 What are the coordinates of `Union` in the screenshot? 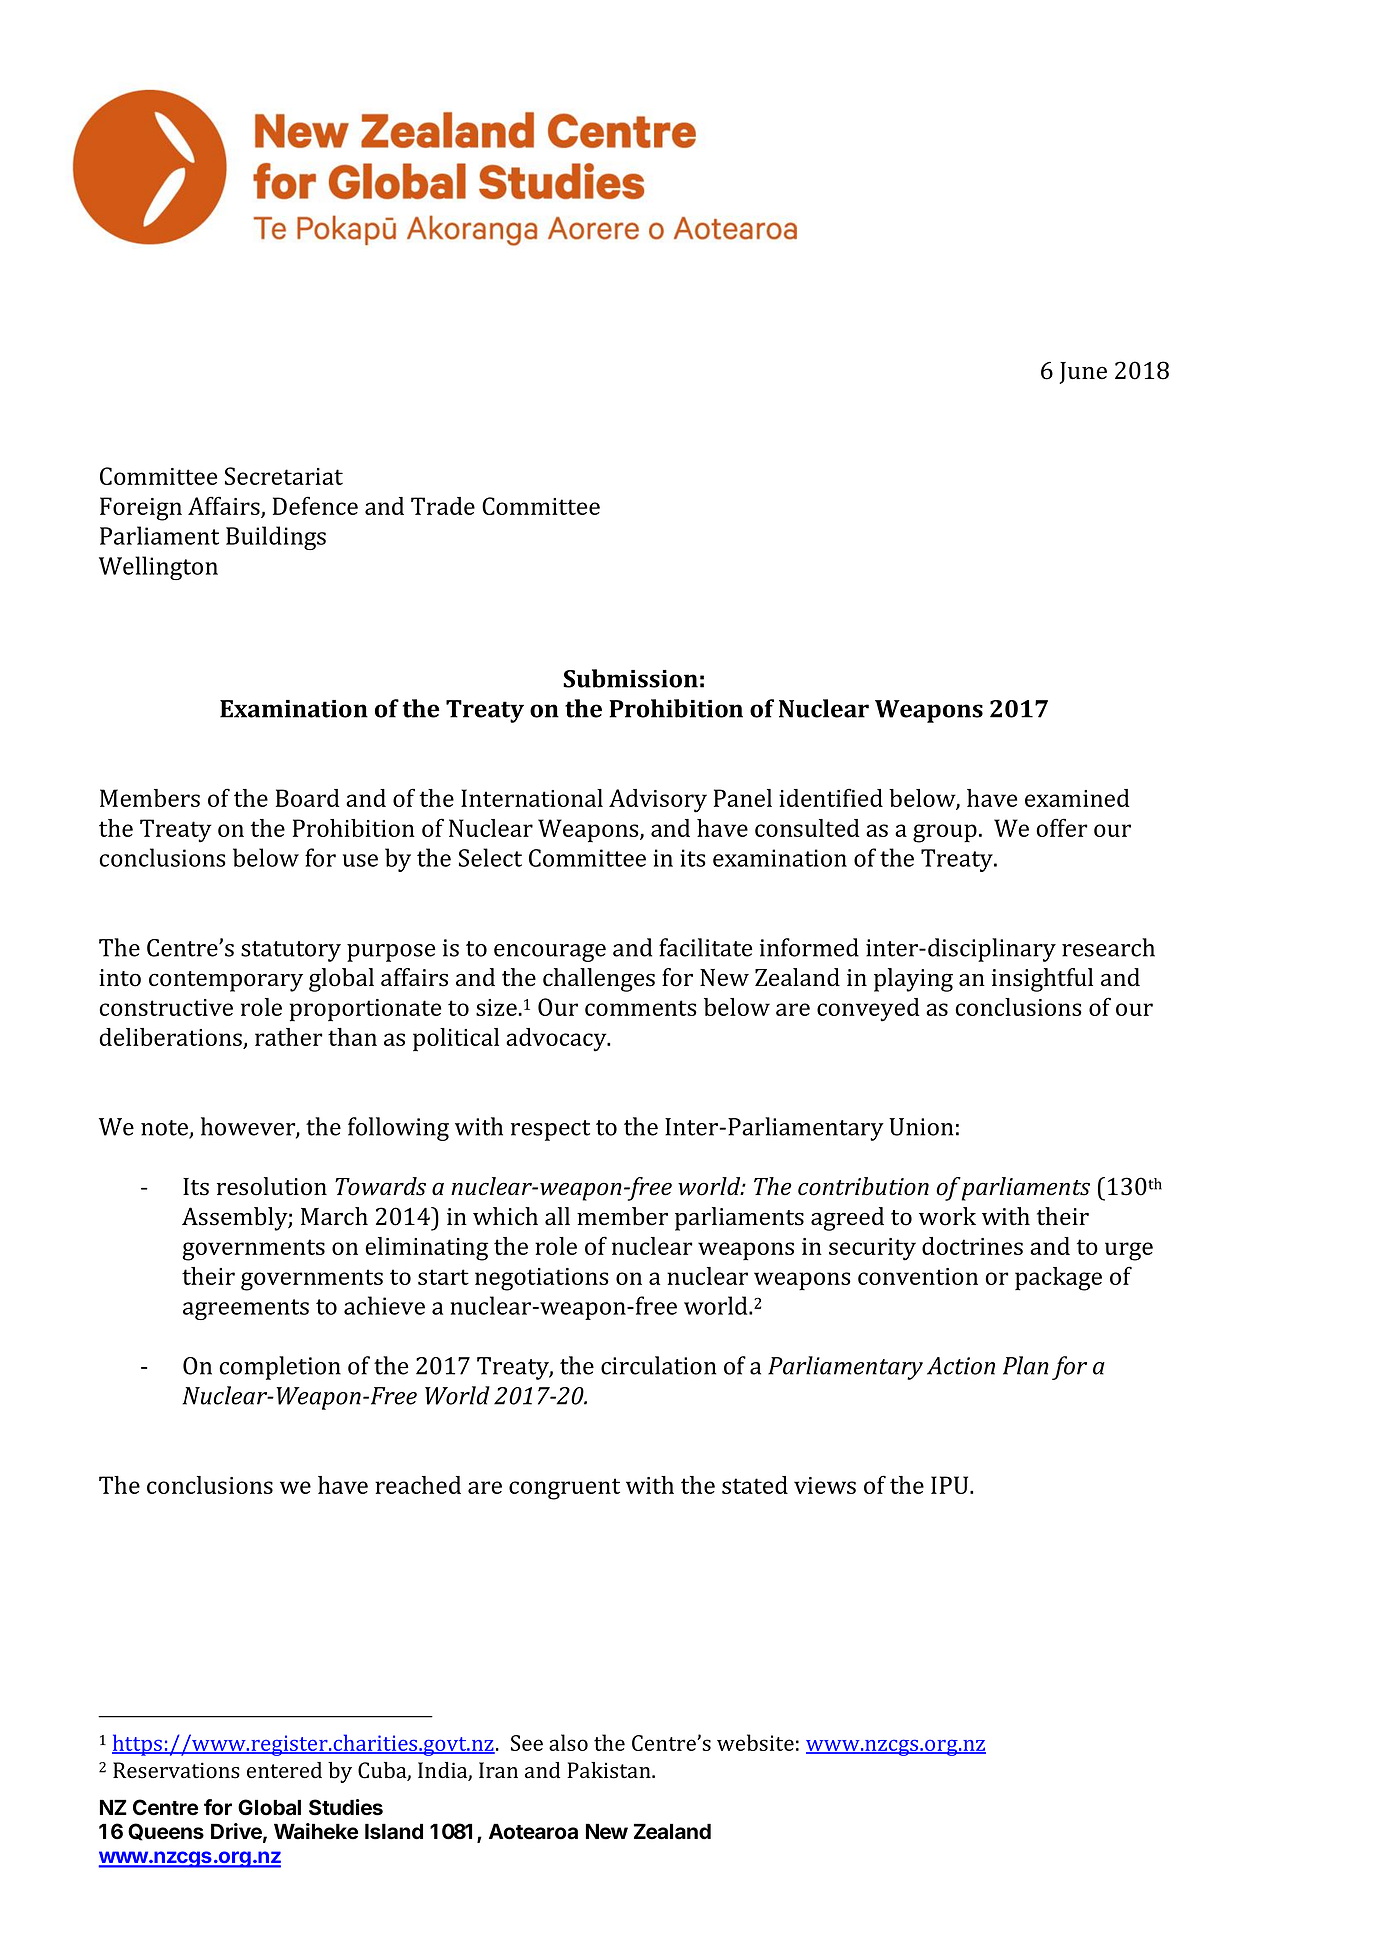 It's located at (921, 1127).
